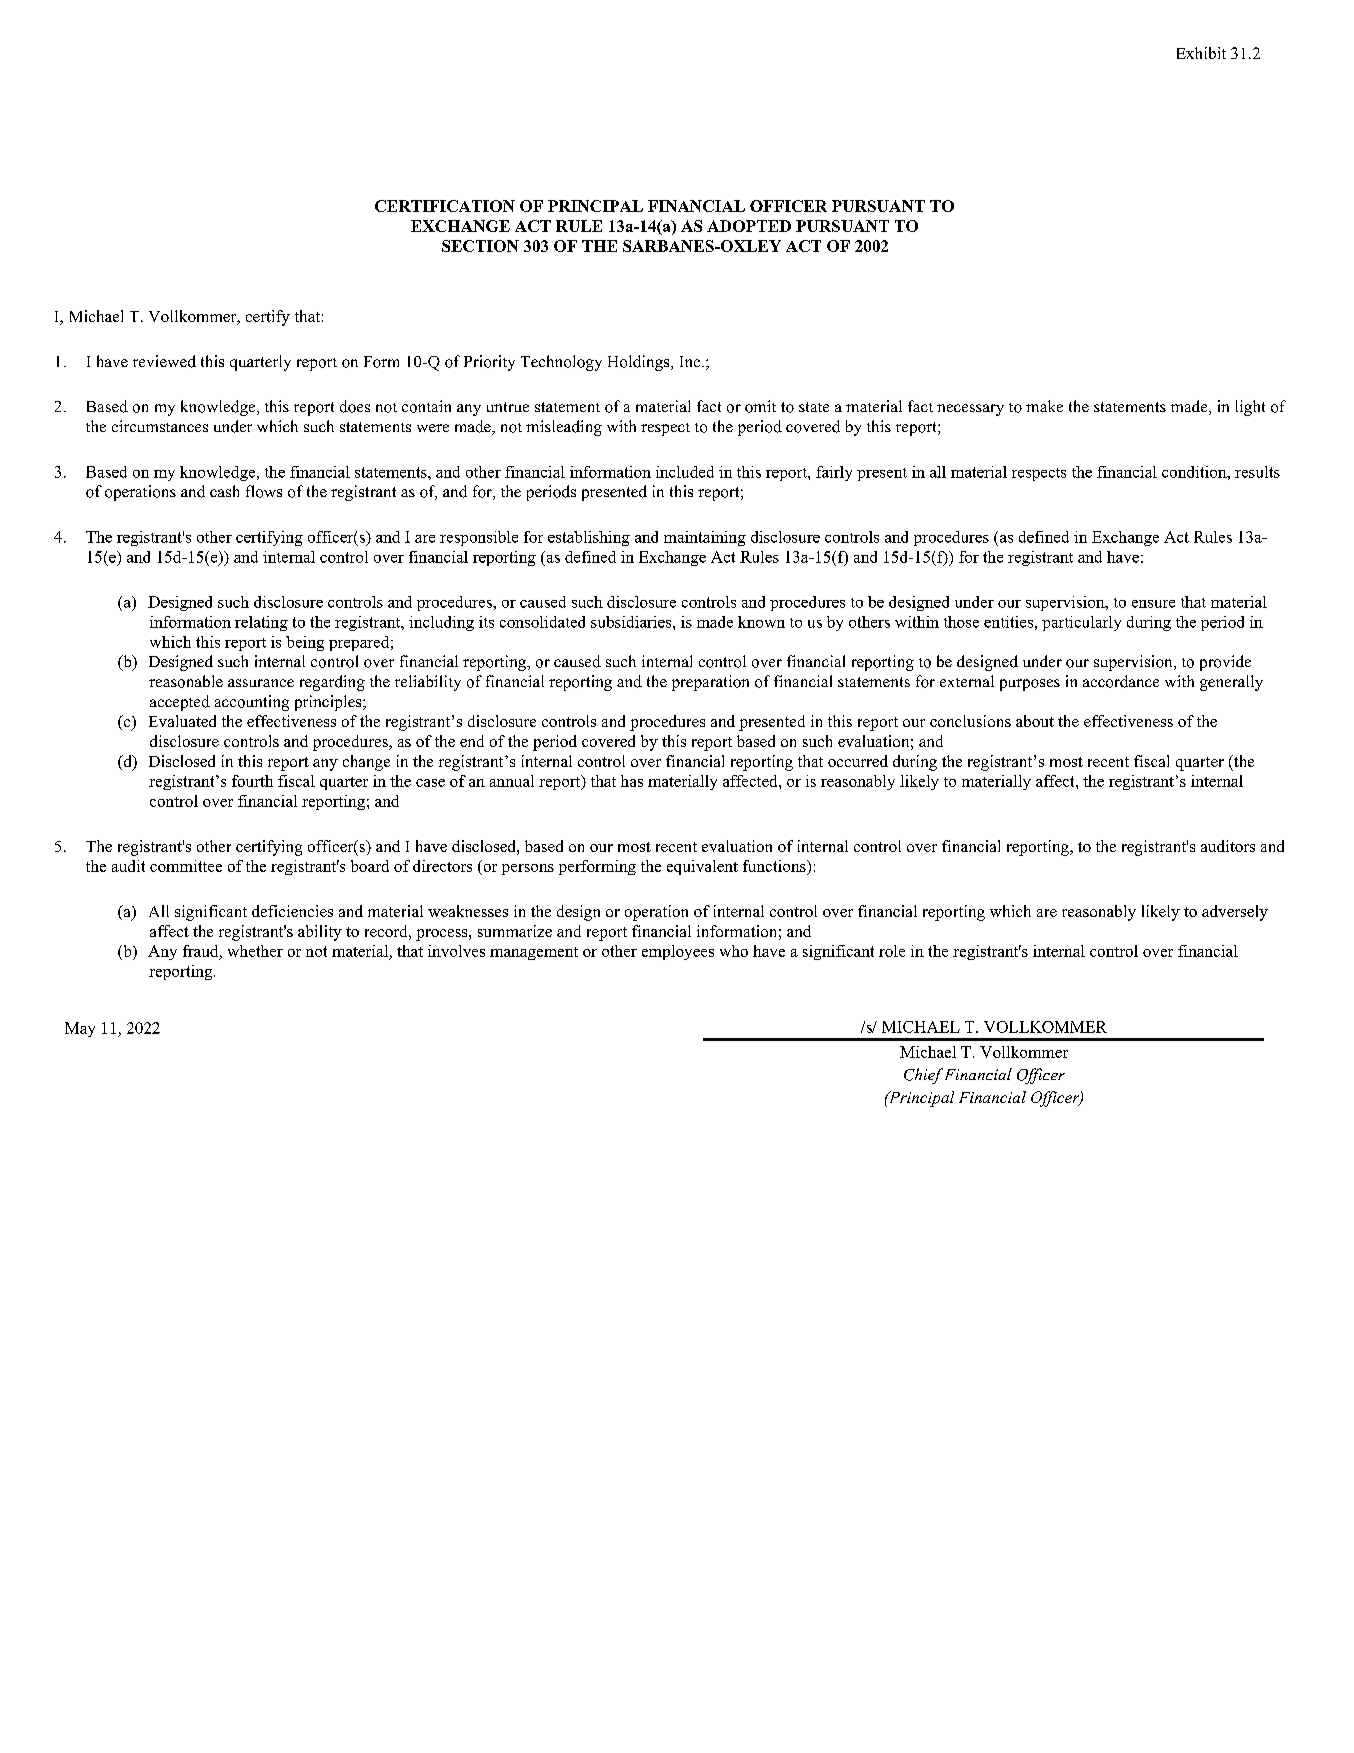 The width and height of the screenshot is (1354, 1753). What do you see at coordinates (923, 1076) in the screenshot?
I see `Chief` at bounding box center [923, 1076].
